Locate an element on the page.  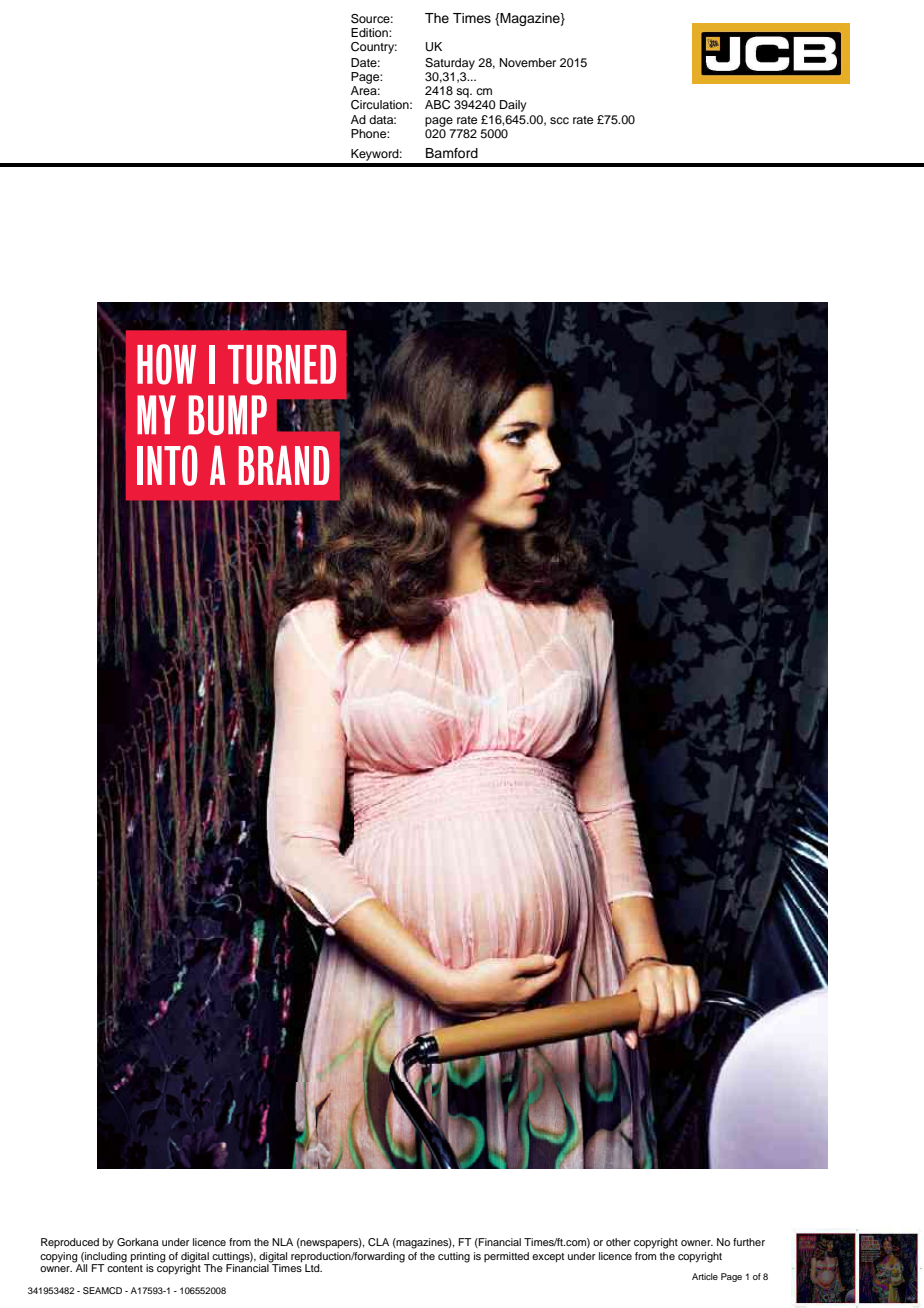
CLA is located at coordinates (378, 1242).
